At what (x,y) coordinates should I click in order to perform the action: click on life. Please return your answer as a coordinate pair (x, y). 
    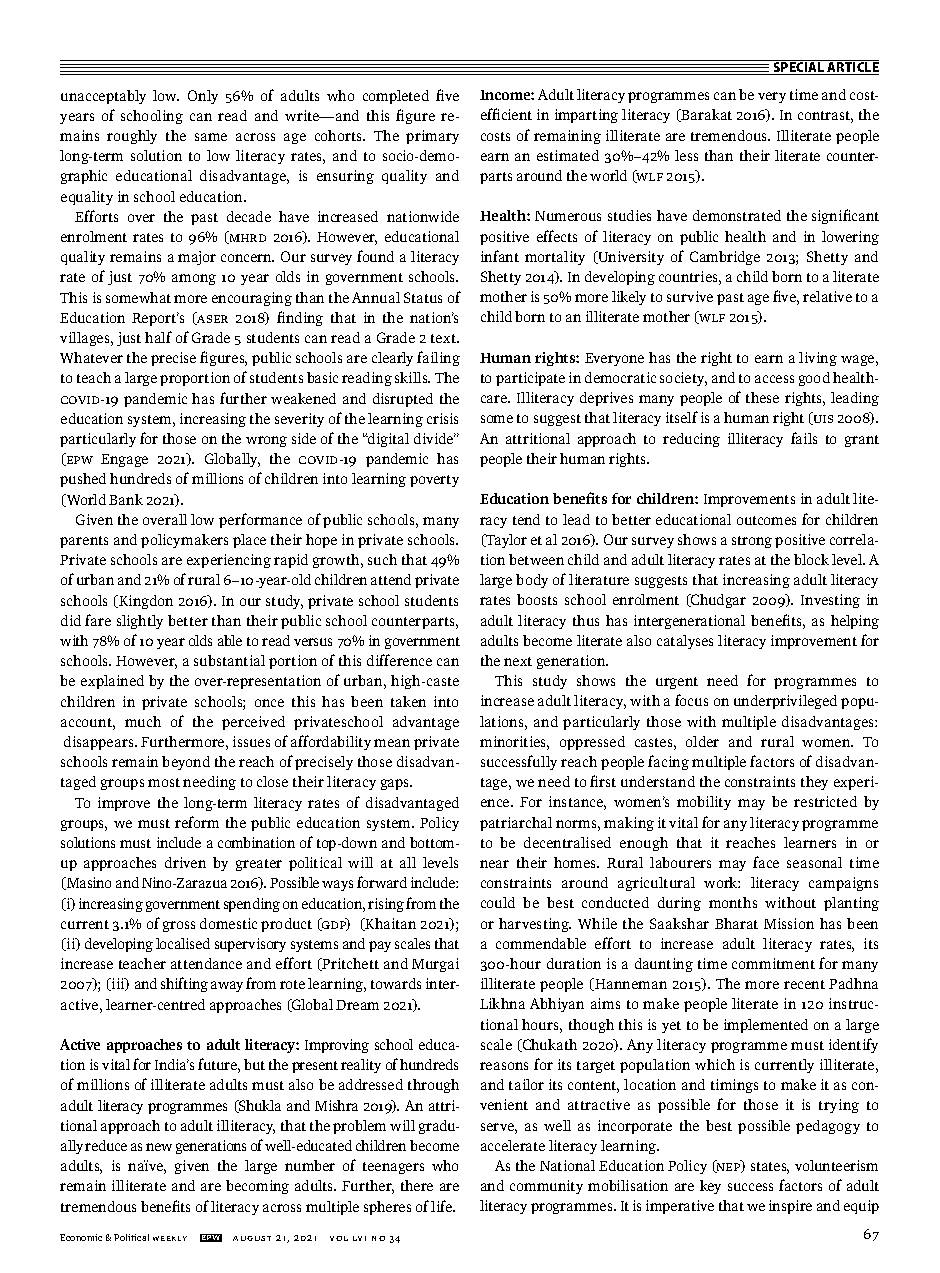
    Looking at the image, I should click on (442, 1206).
